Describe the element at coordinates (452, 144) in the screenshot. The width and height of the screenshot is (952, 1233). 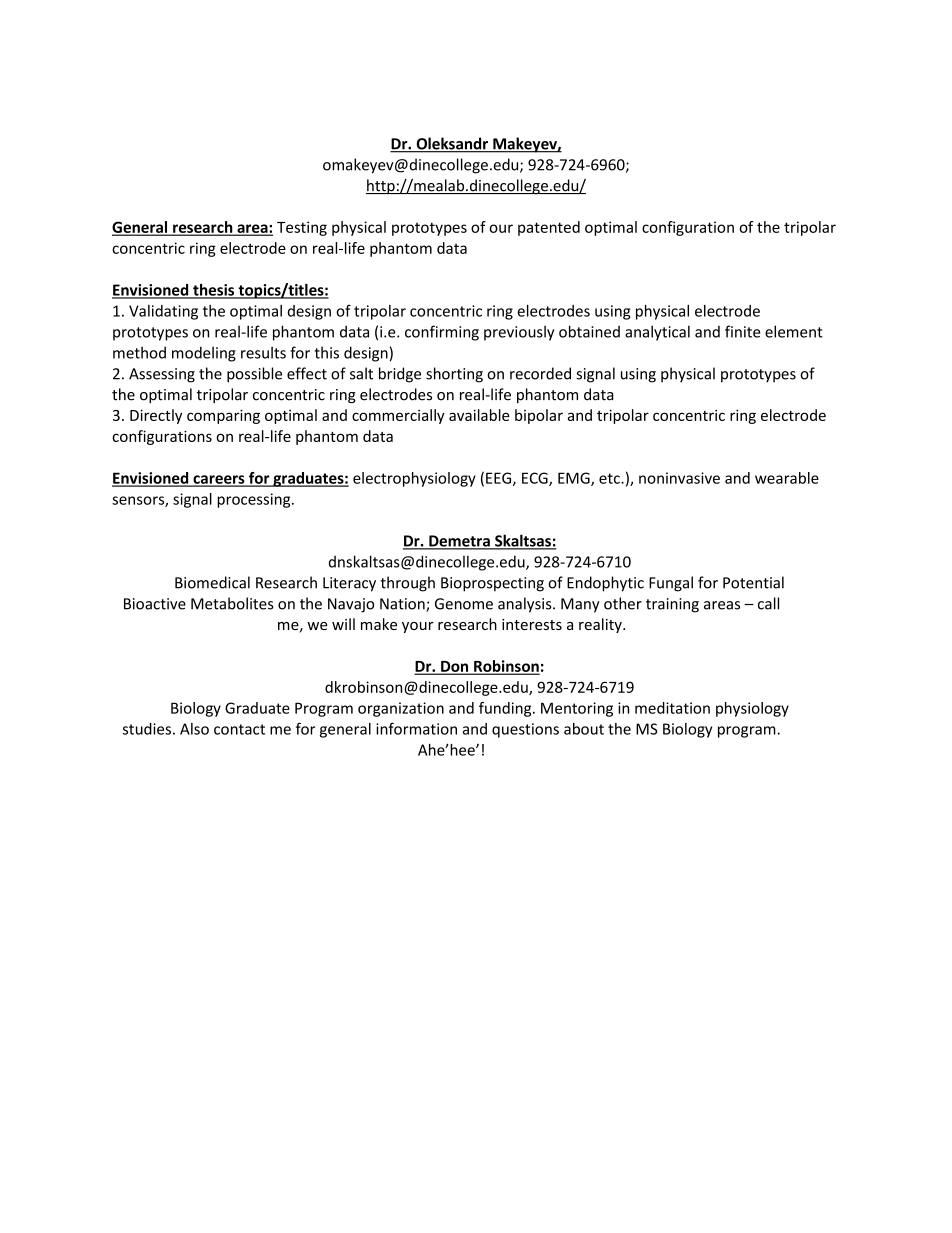
I see `Oleksandr` at that location.
